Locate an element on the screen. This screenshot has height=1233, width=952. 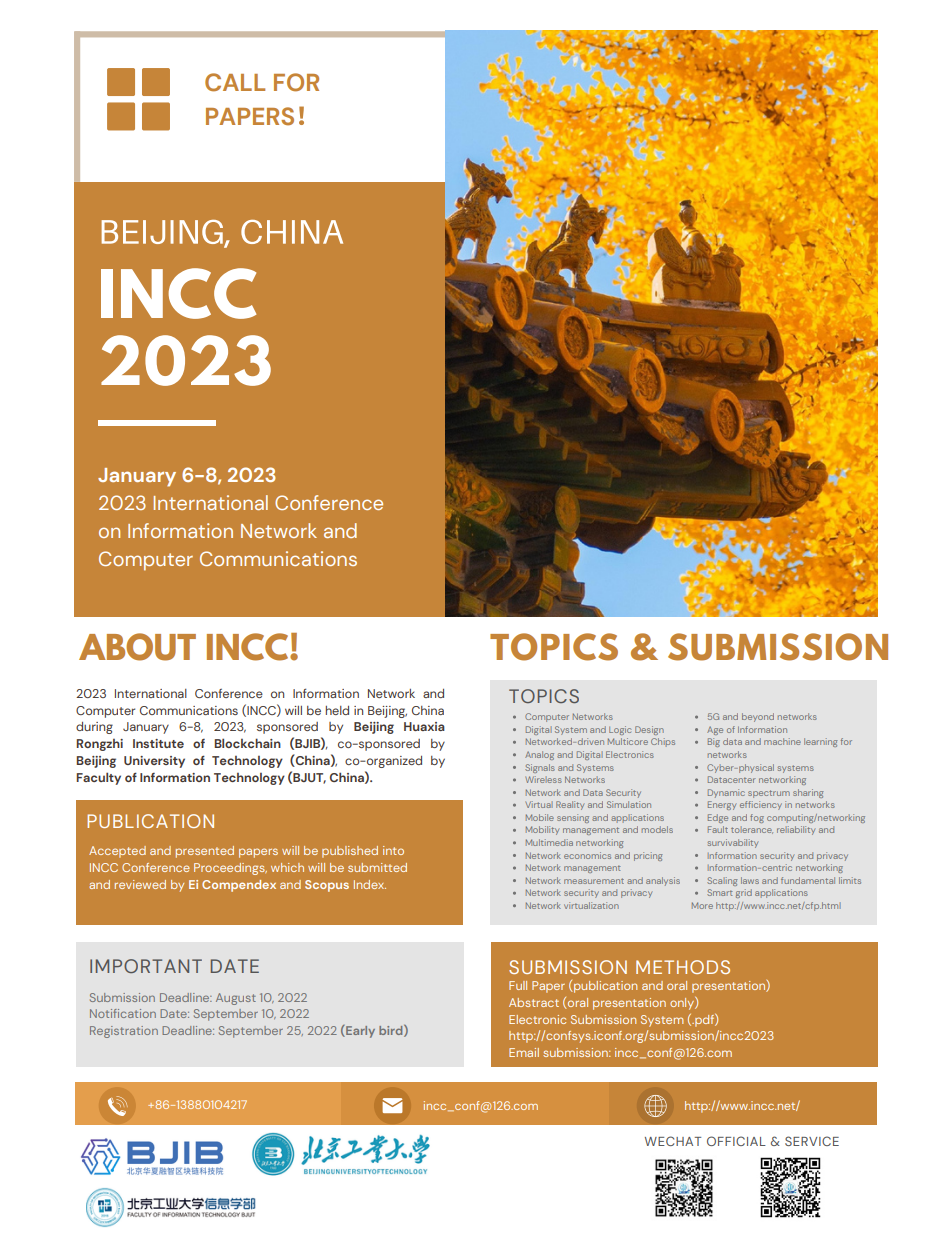
Design is located at coordinates (649, 730).
